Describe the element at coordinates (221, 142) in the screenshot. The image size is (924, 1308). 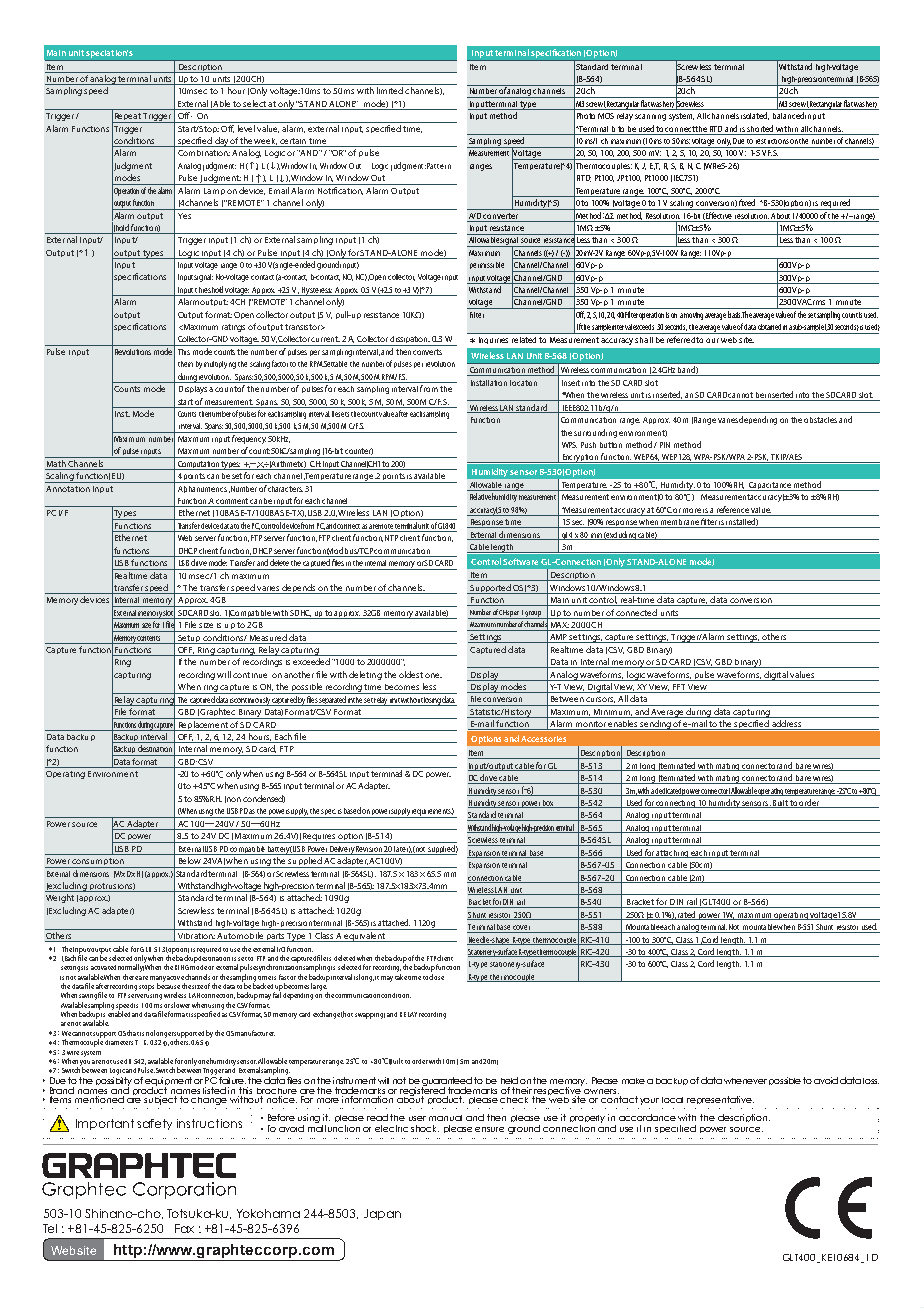
I see `day` at that location.
